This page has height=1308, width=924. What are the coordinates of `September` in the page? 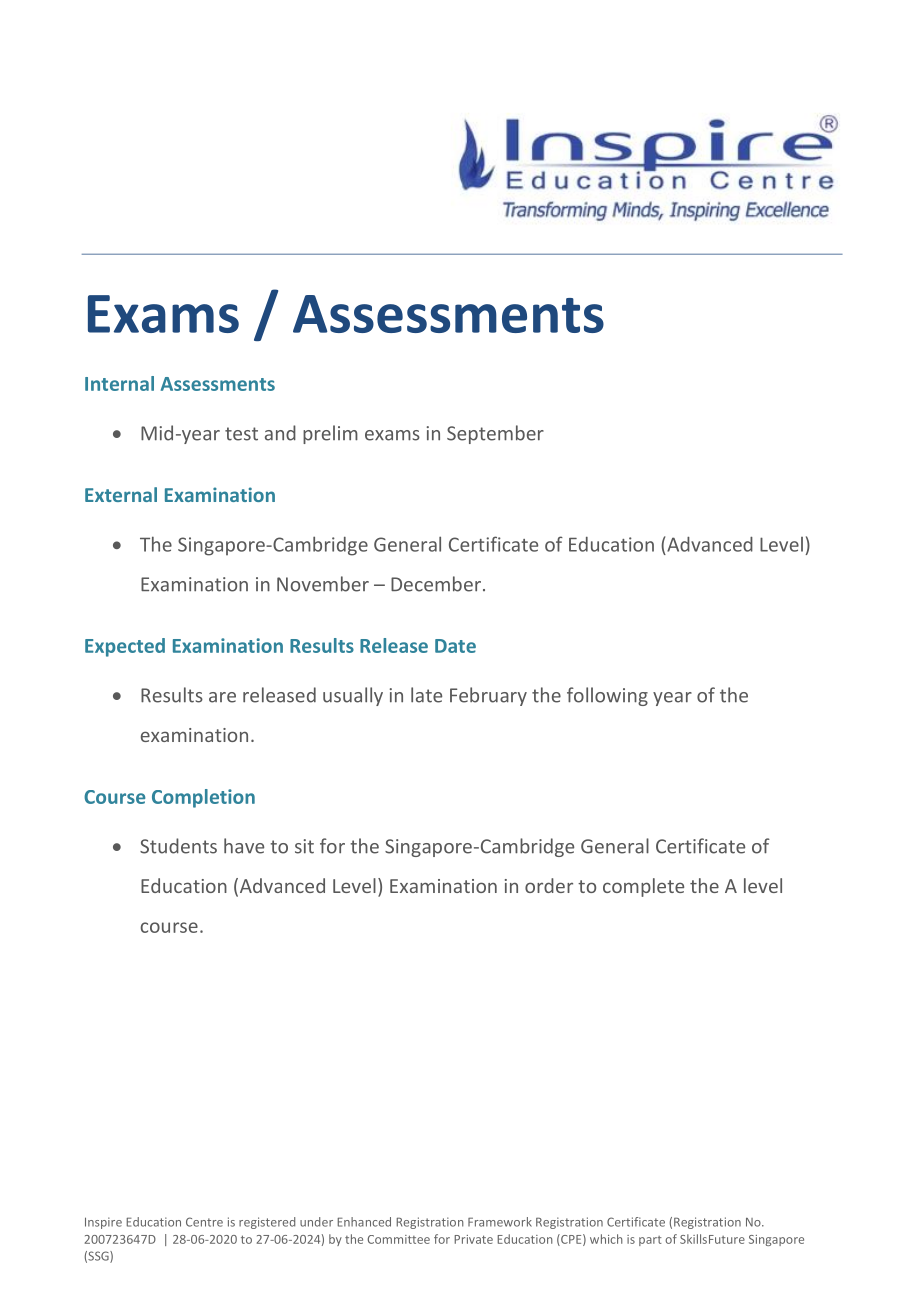 It's located at (495, 434).
